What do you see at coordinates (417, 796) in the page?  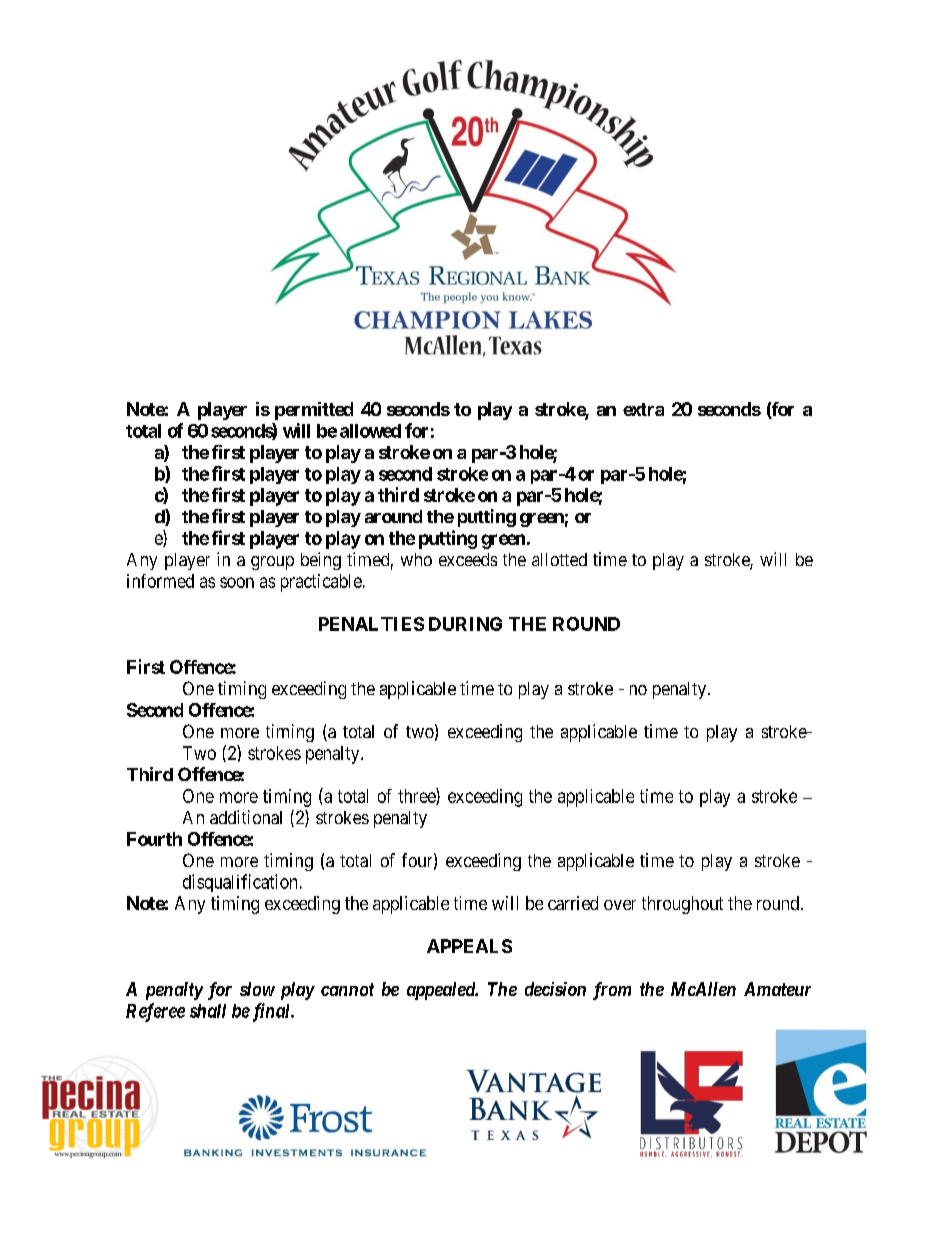 I see `three` at bounding box center [417, 796].
